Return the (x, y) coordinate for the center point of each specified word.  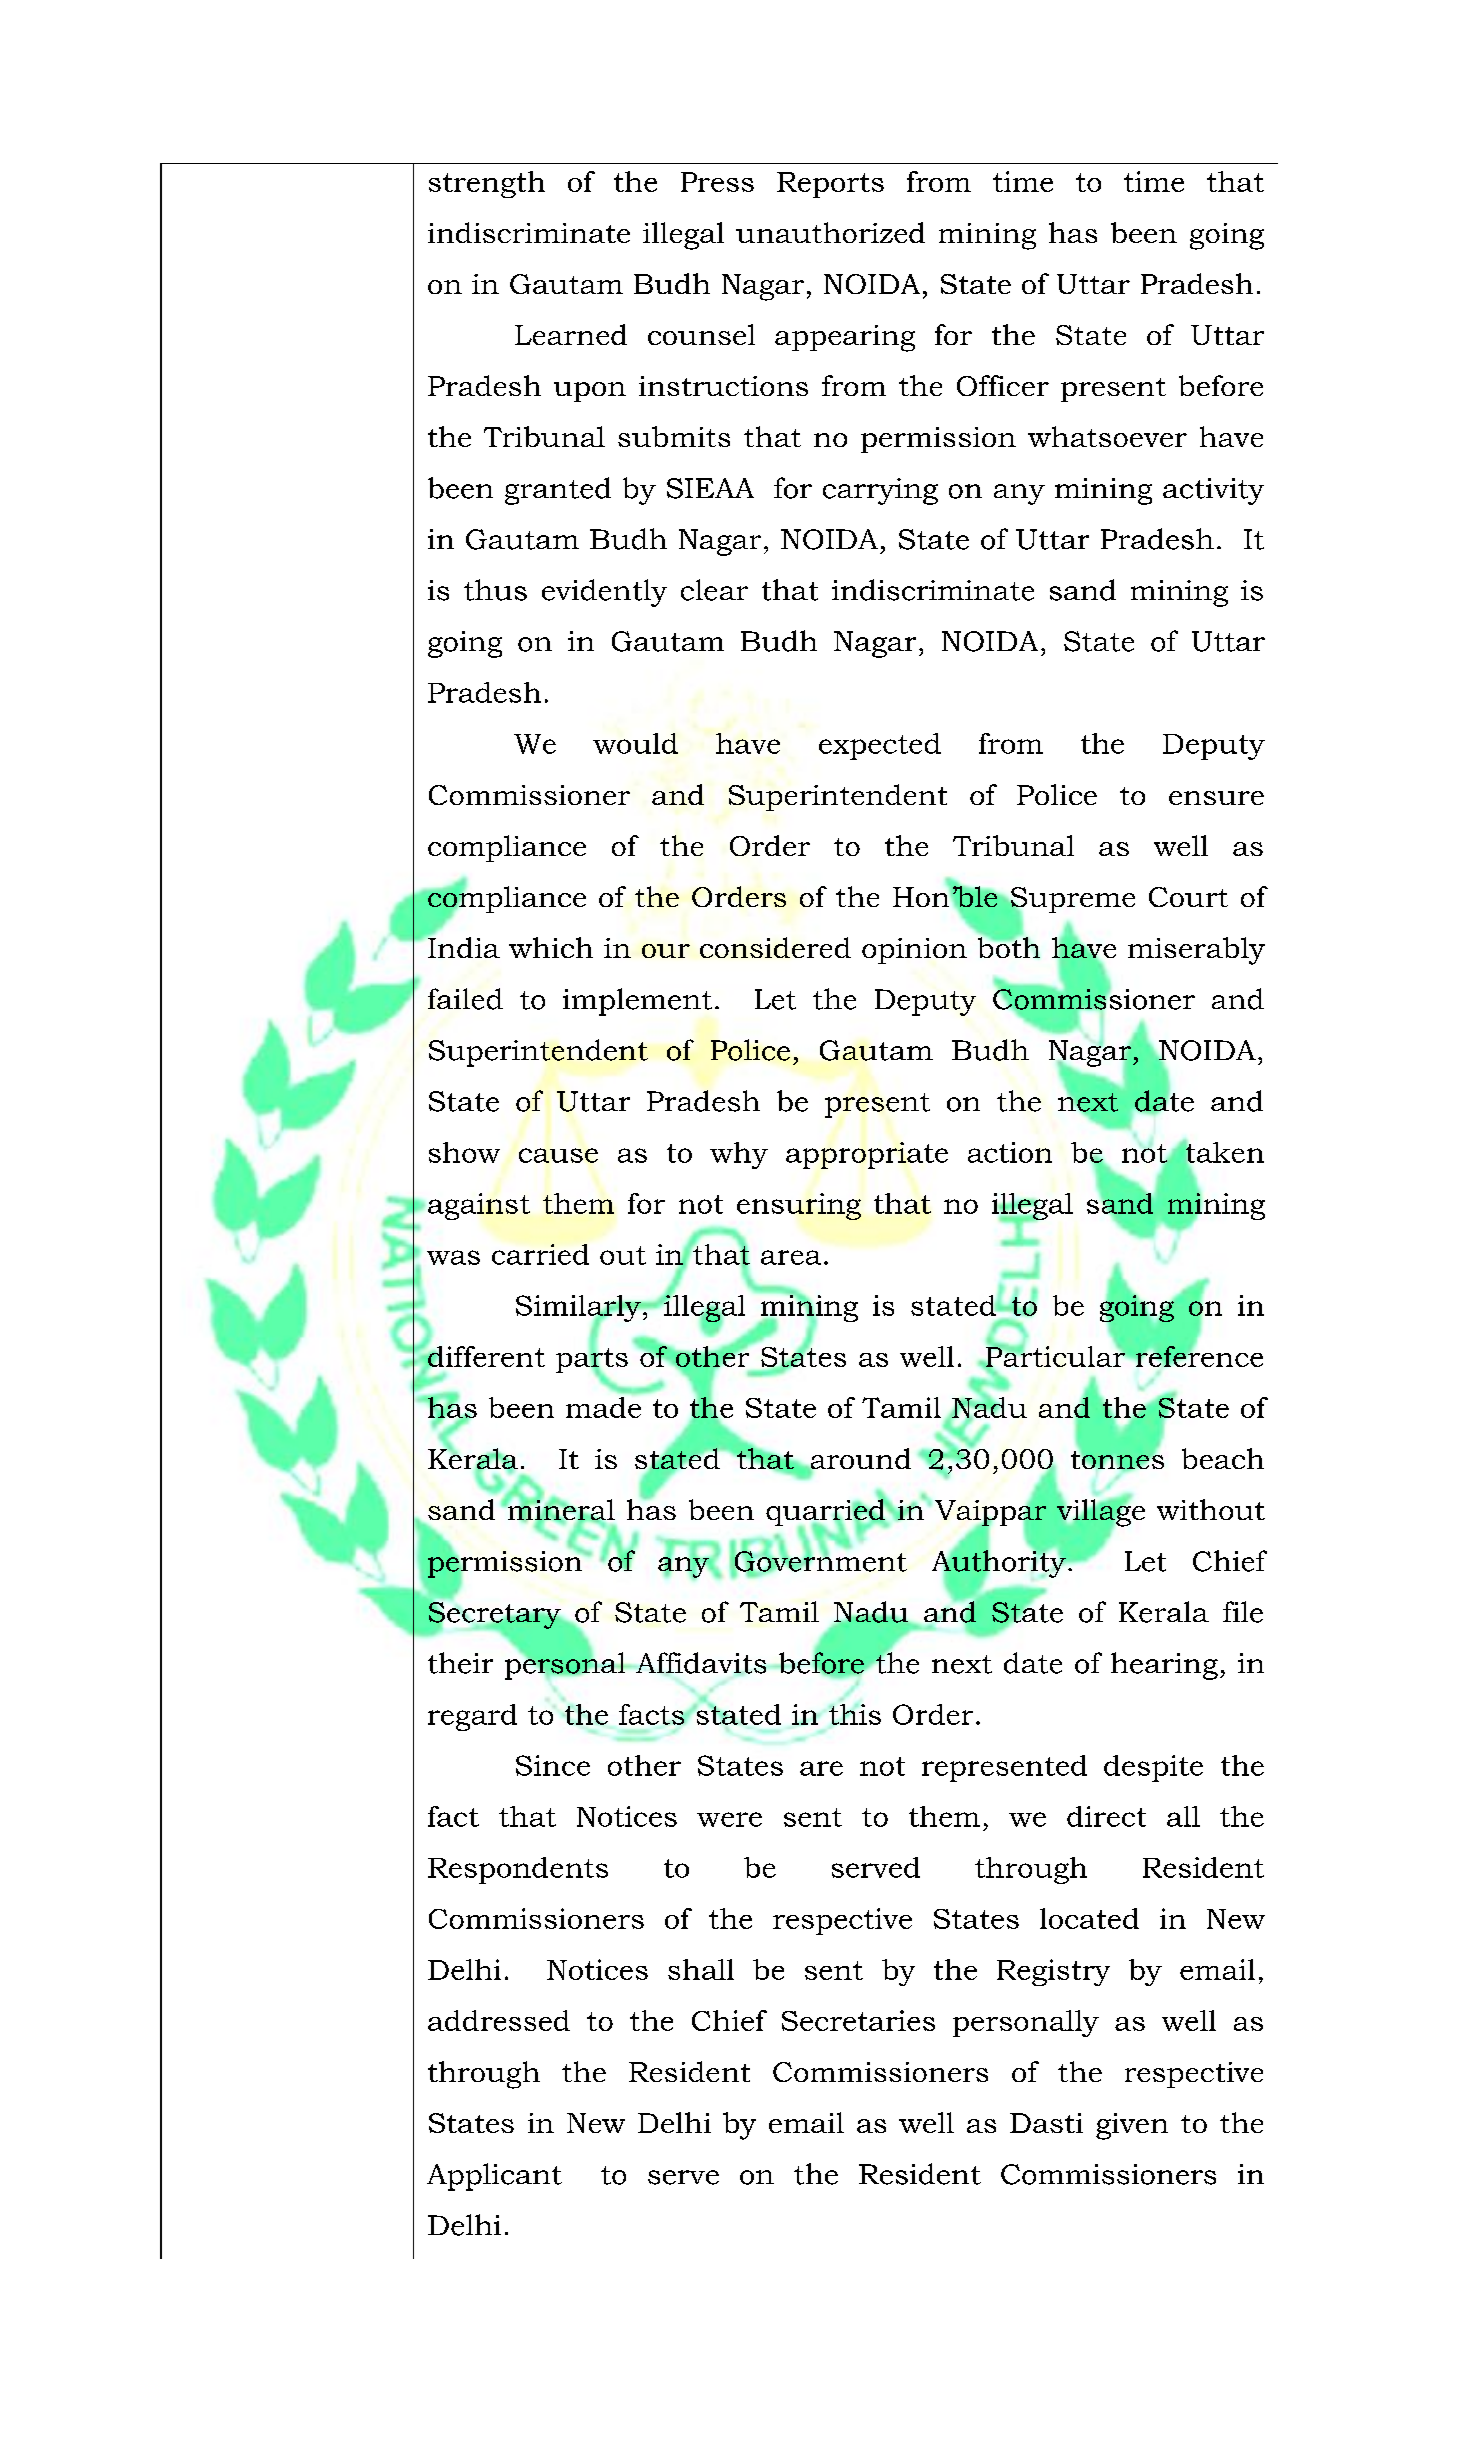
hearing (1164, 1666)
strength (487, 184)
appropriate (867, 1155)
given (1132, 2126)
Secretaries (858, 2020)
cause (558, 1155)
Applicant (494, 2177)
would (635, 743)
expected (880, 746)
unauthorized (830, 232)
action (1010, 1152)
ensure (1216, 798)
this (855, 1714)
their (460, 1663)
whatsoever (1107, 436)
